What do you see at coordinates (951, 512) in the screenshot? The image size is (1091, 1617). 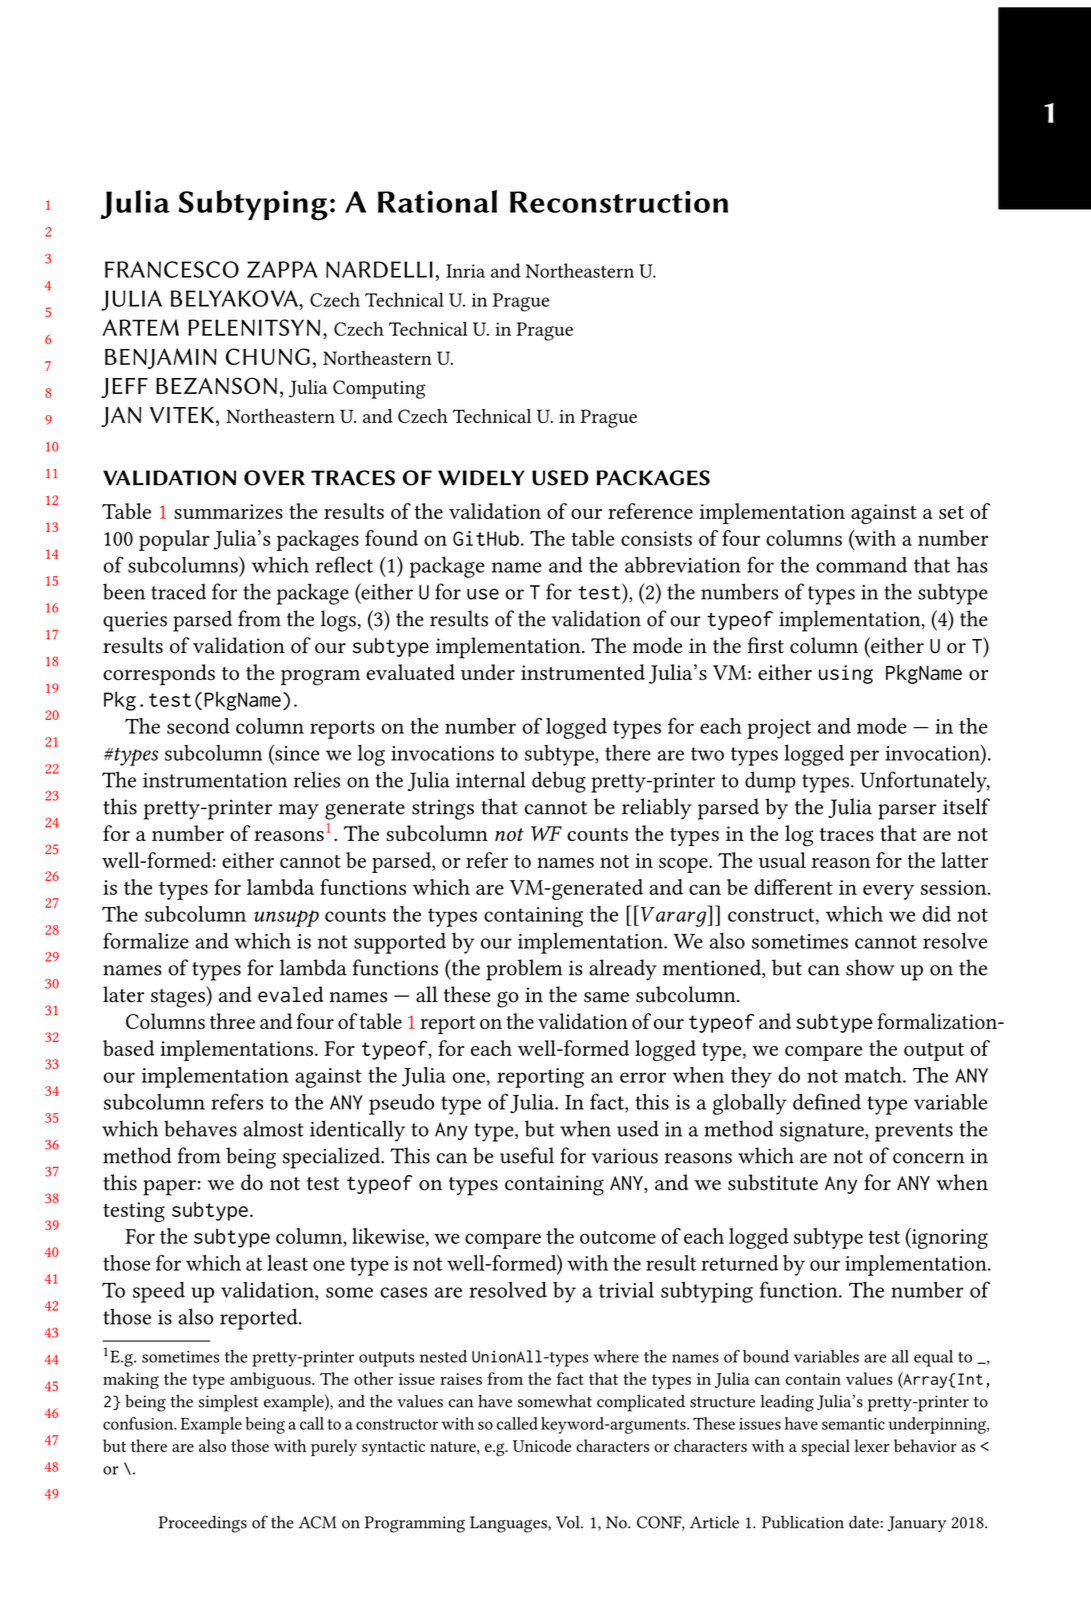 I see `set` at bounding box center [951, 512].
